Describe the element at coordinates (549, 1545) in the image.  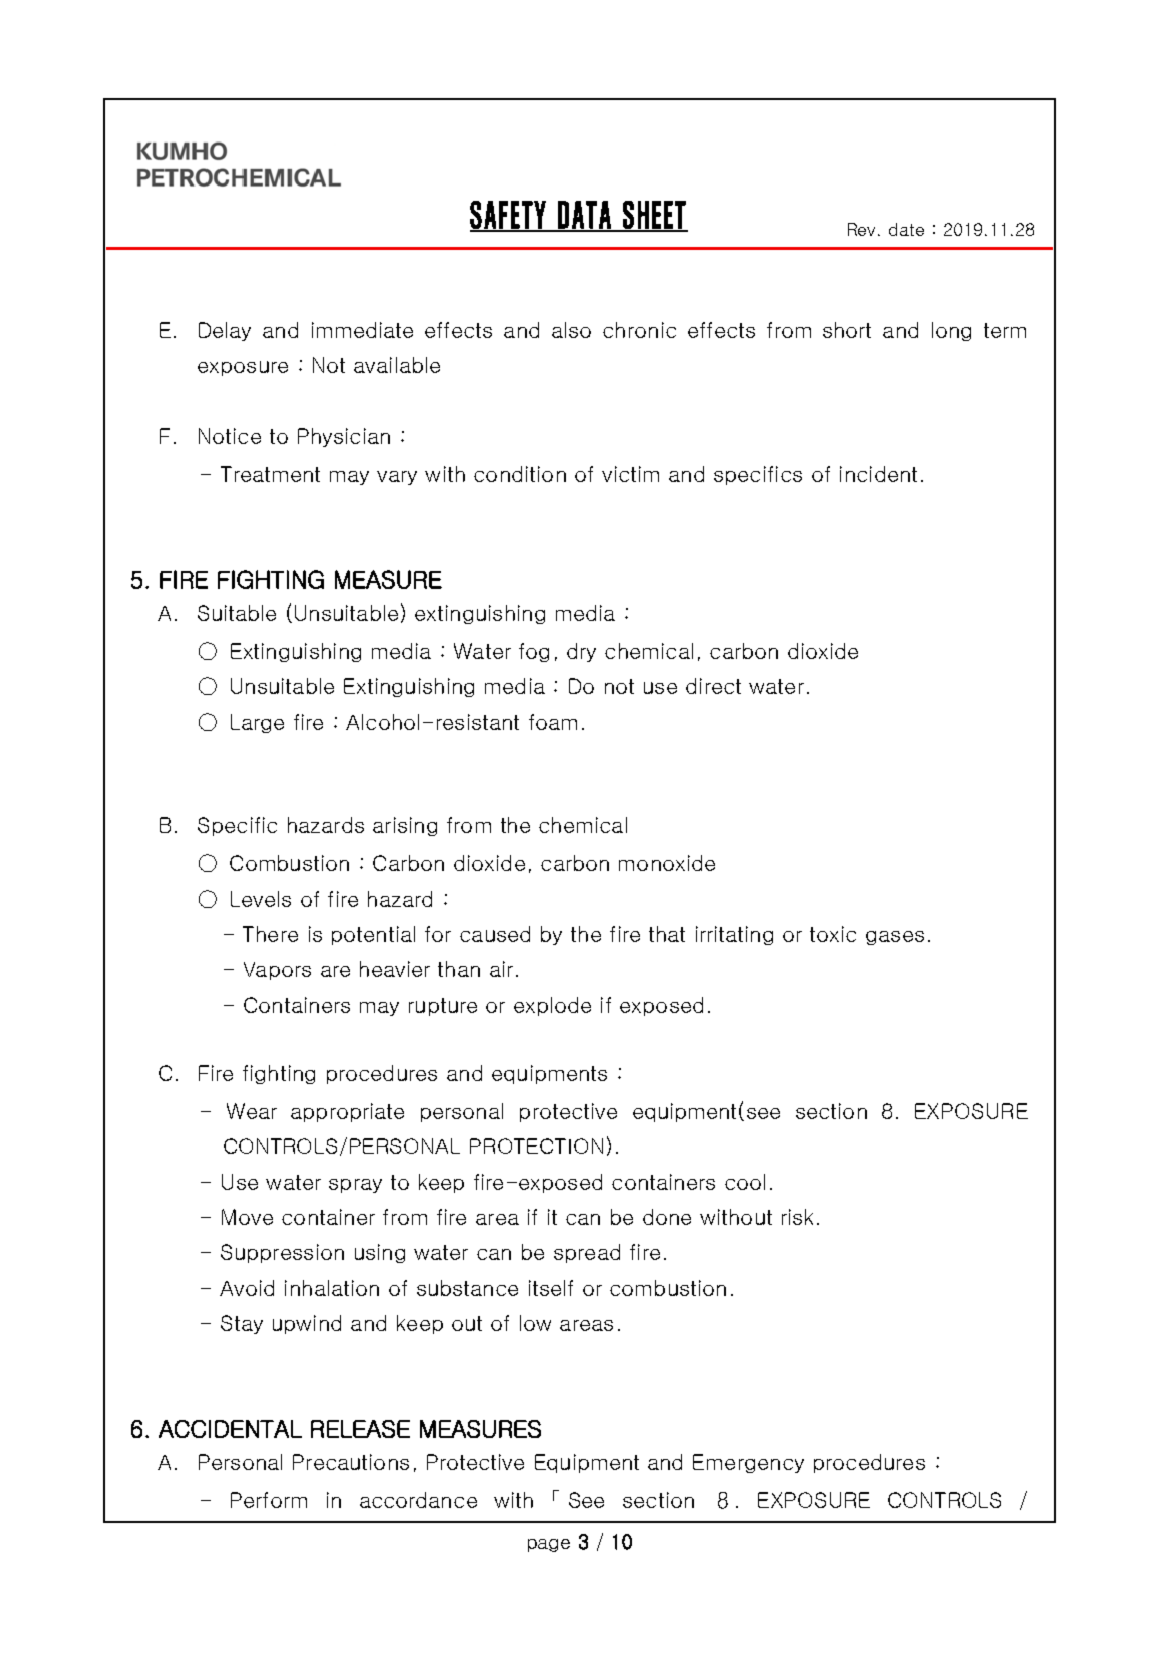
I see `page` at that location.
